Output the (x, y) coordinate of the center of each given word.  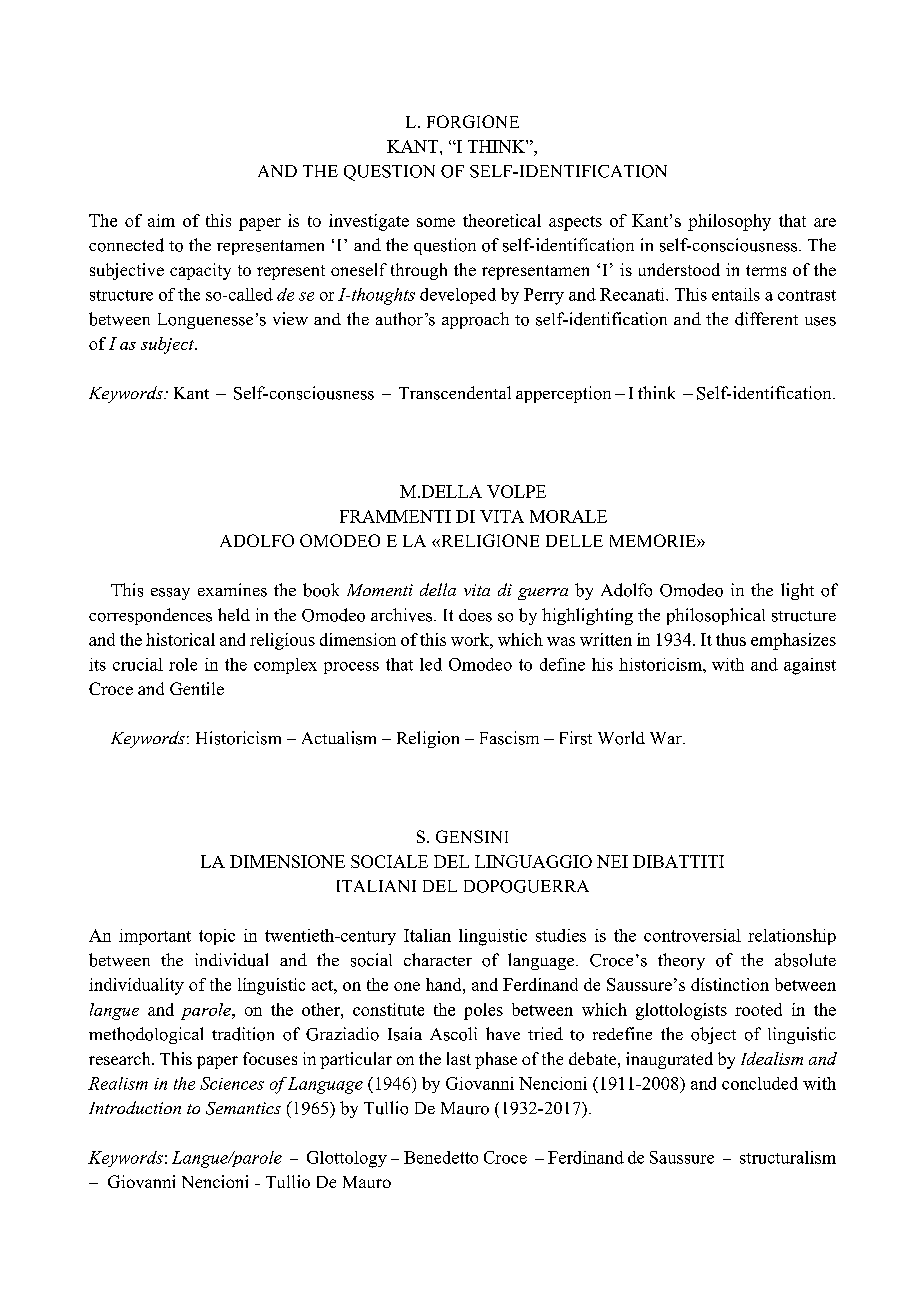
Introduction (135, 1107)
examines (232, 590)
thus (731, 639)
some (436, 222)
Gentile (197, 688)
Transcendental (455, 393)
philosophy (729, 222)
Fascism (509, 738)
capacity (200, 271)
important (155, 937)
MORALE (568, 516)
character (438, 959)
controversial (692, 935)
